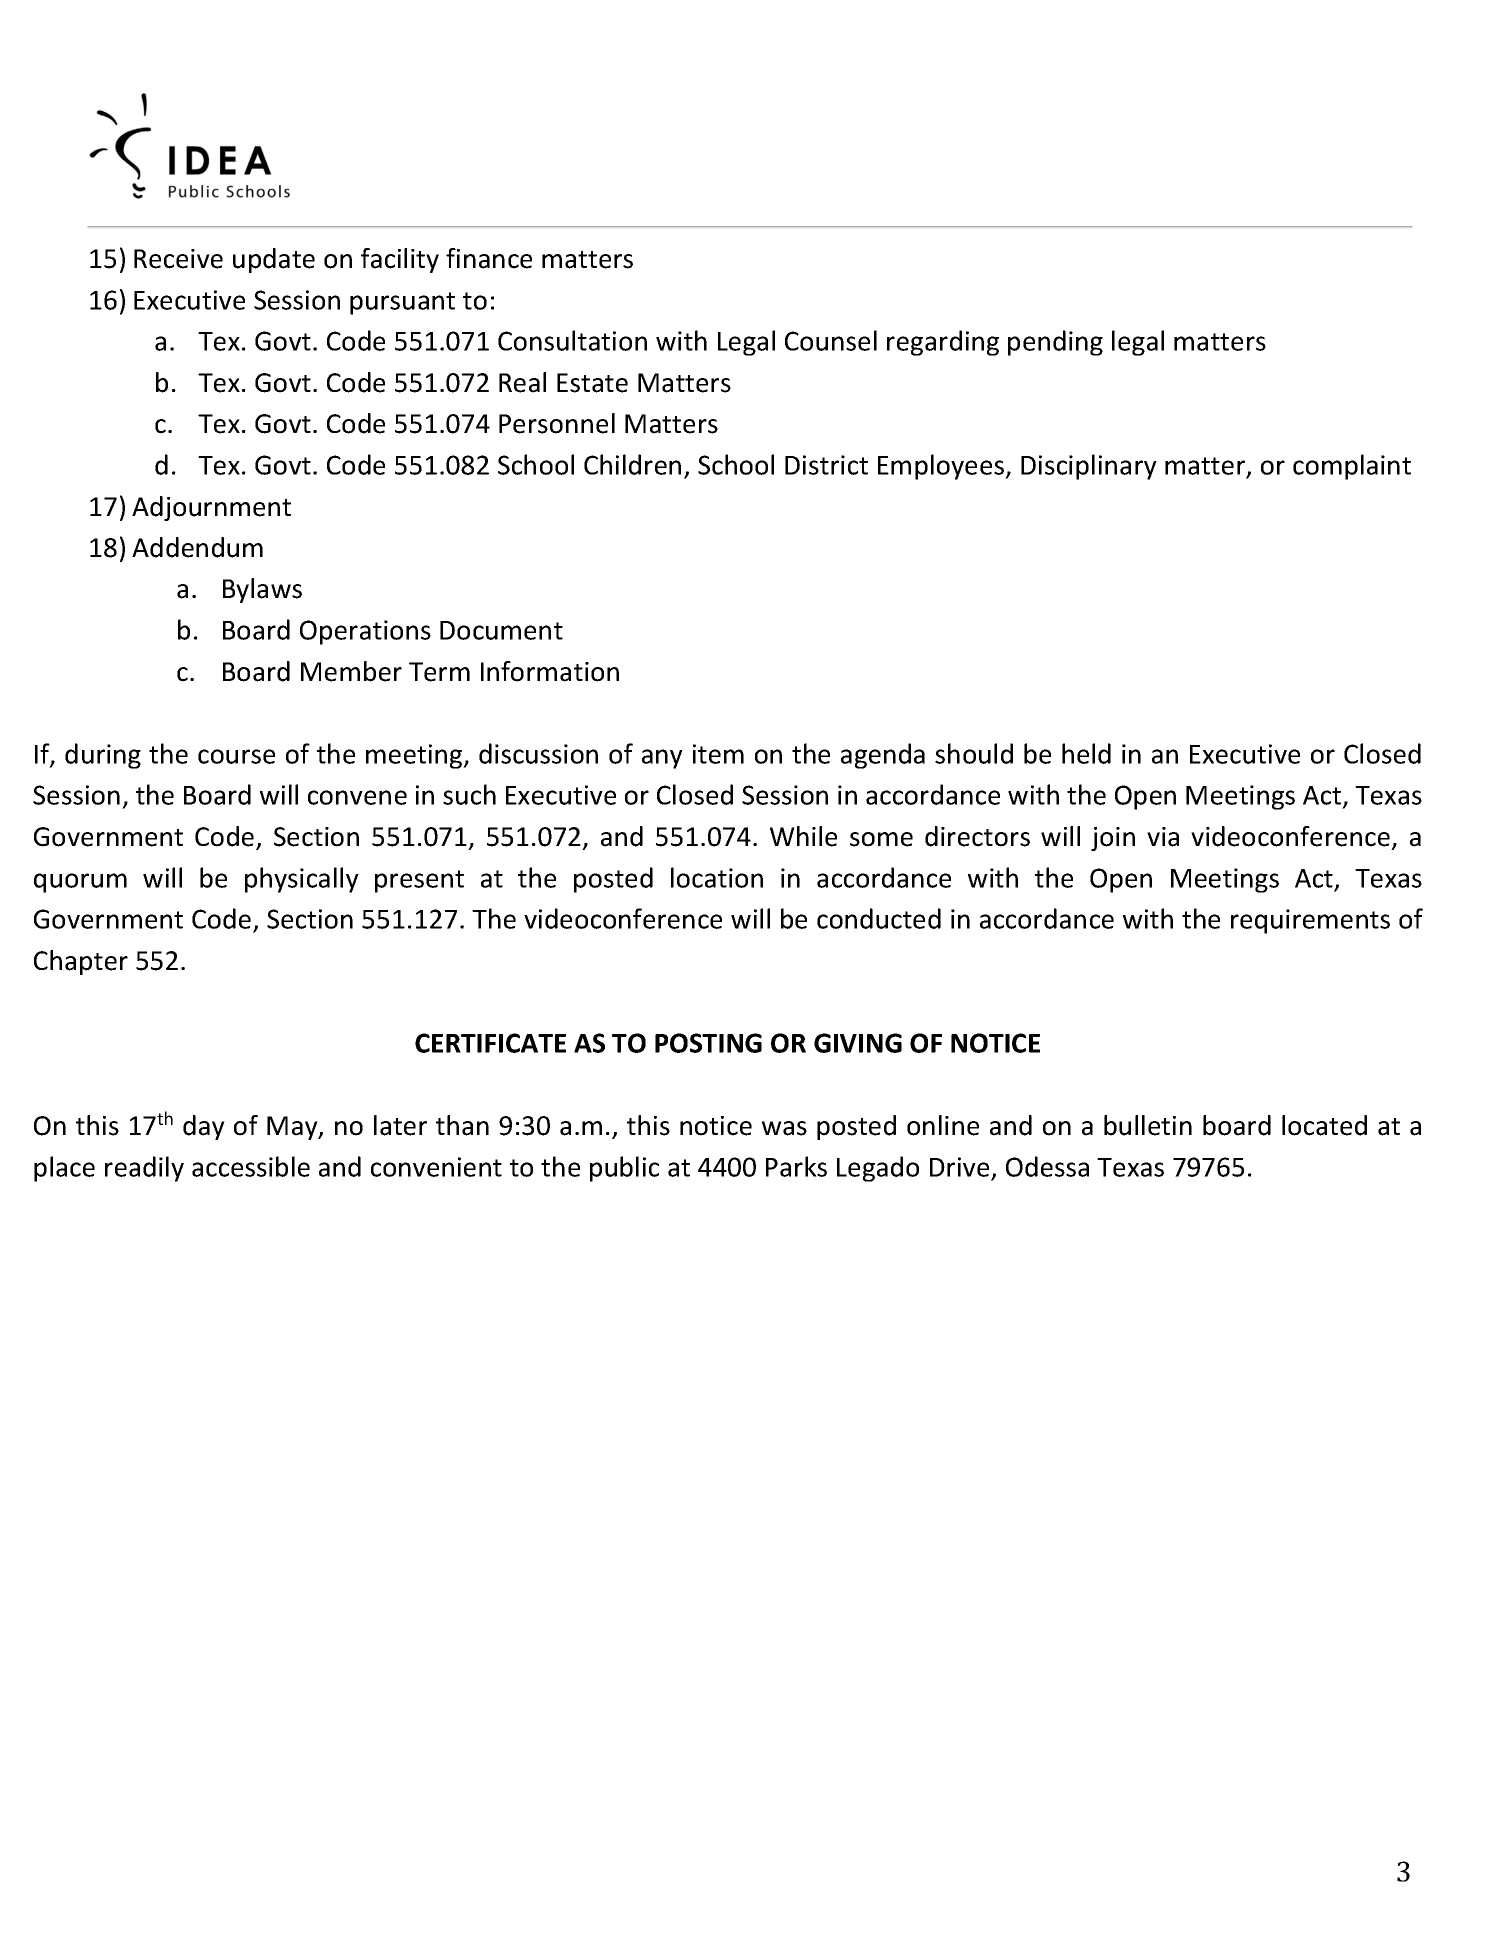 This page has width=1500, height=1941. What do you see at coordinates (211, 508) in the page?
I see `Adjournment` at bounding box center [211, 508].
